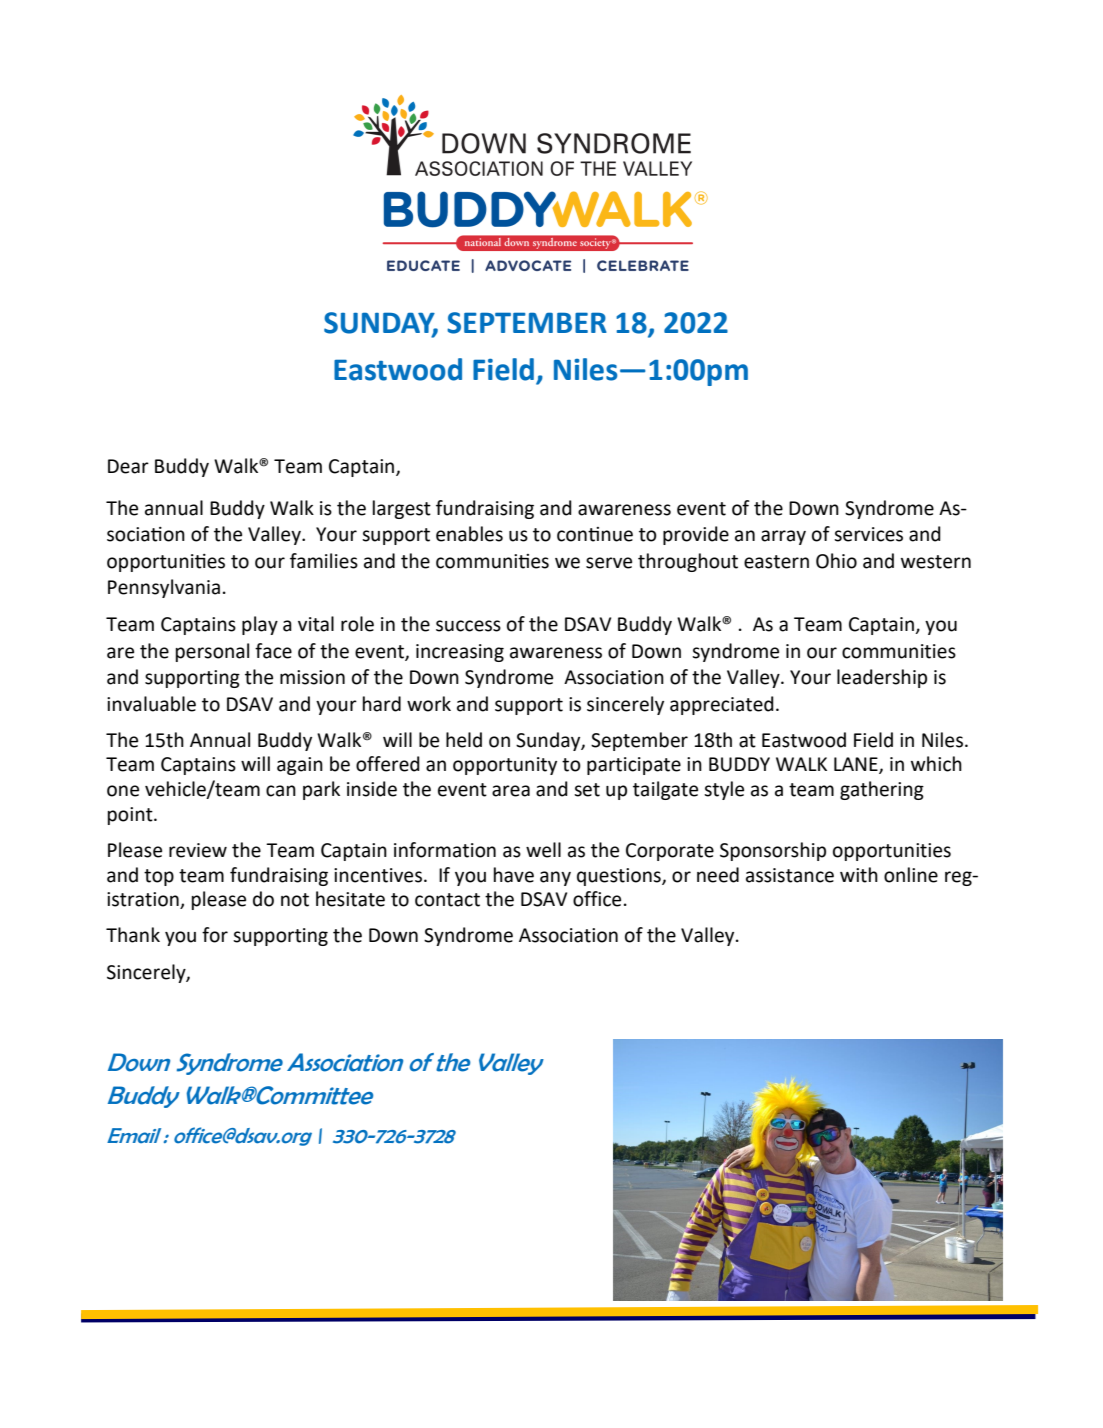 Image resolution: width=1103 pixels, height=1428 pixels. I want to click on work, so click(429, 704).
